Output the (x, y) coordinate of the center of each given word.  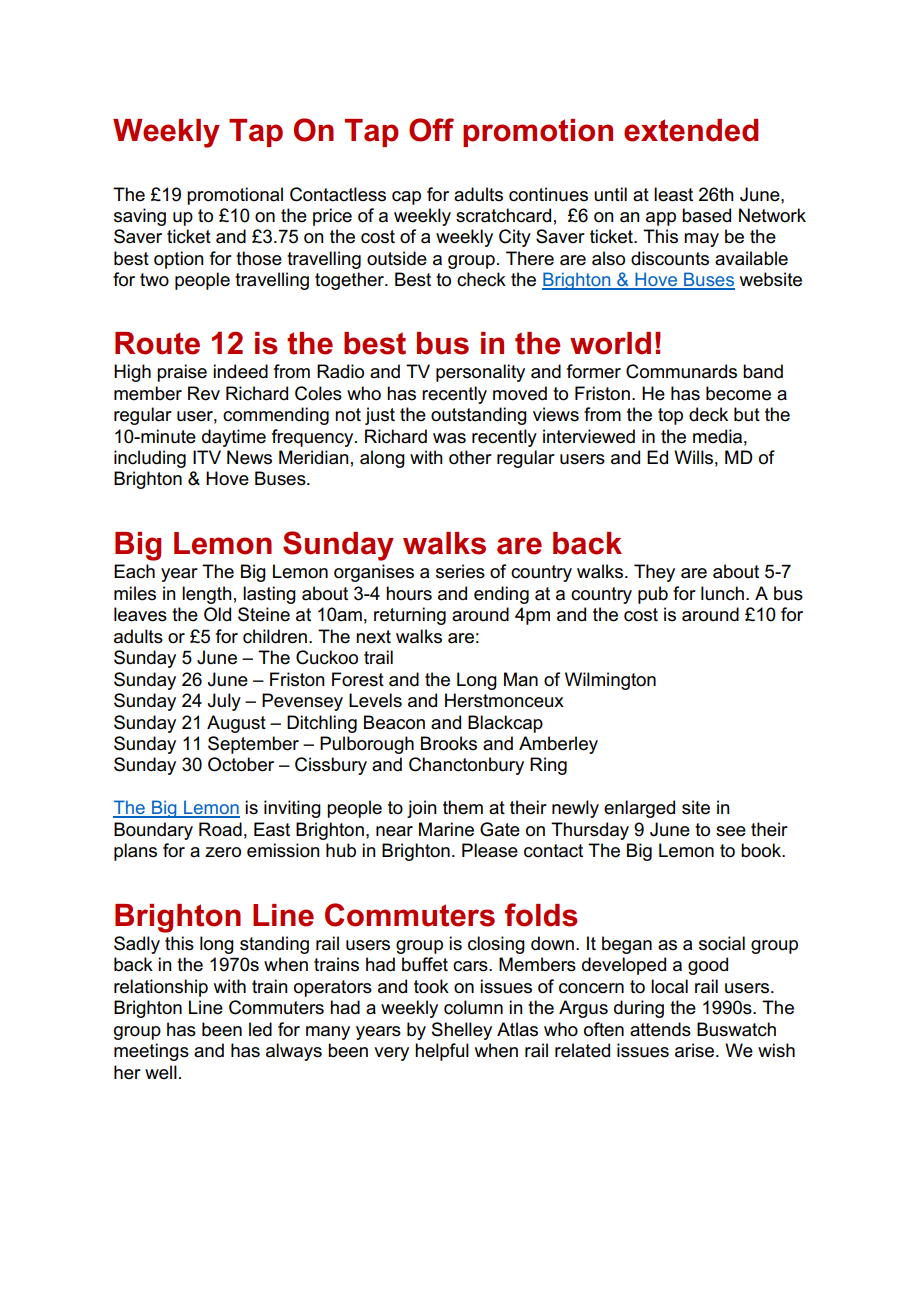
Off (431, 130)
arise (696, 1050)
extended (691, 130)
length (207, 595)
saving (140, 217)
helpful (442, 1052)
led (260, 1029)
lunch (722, 593)
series (460, 571)
